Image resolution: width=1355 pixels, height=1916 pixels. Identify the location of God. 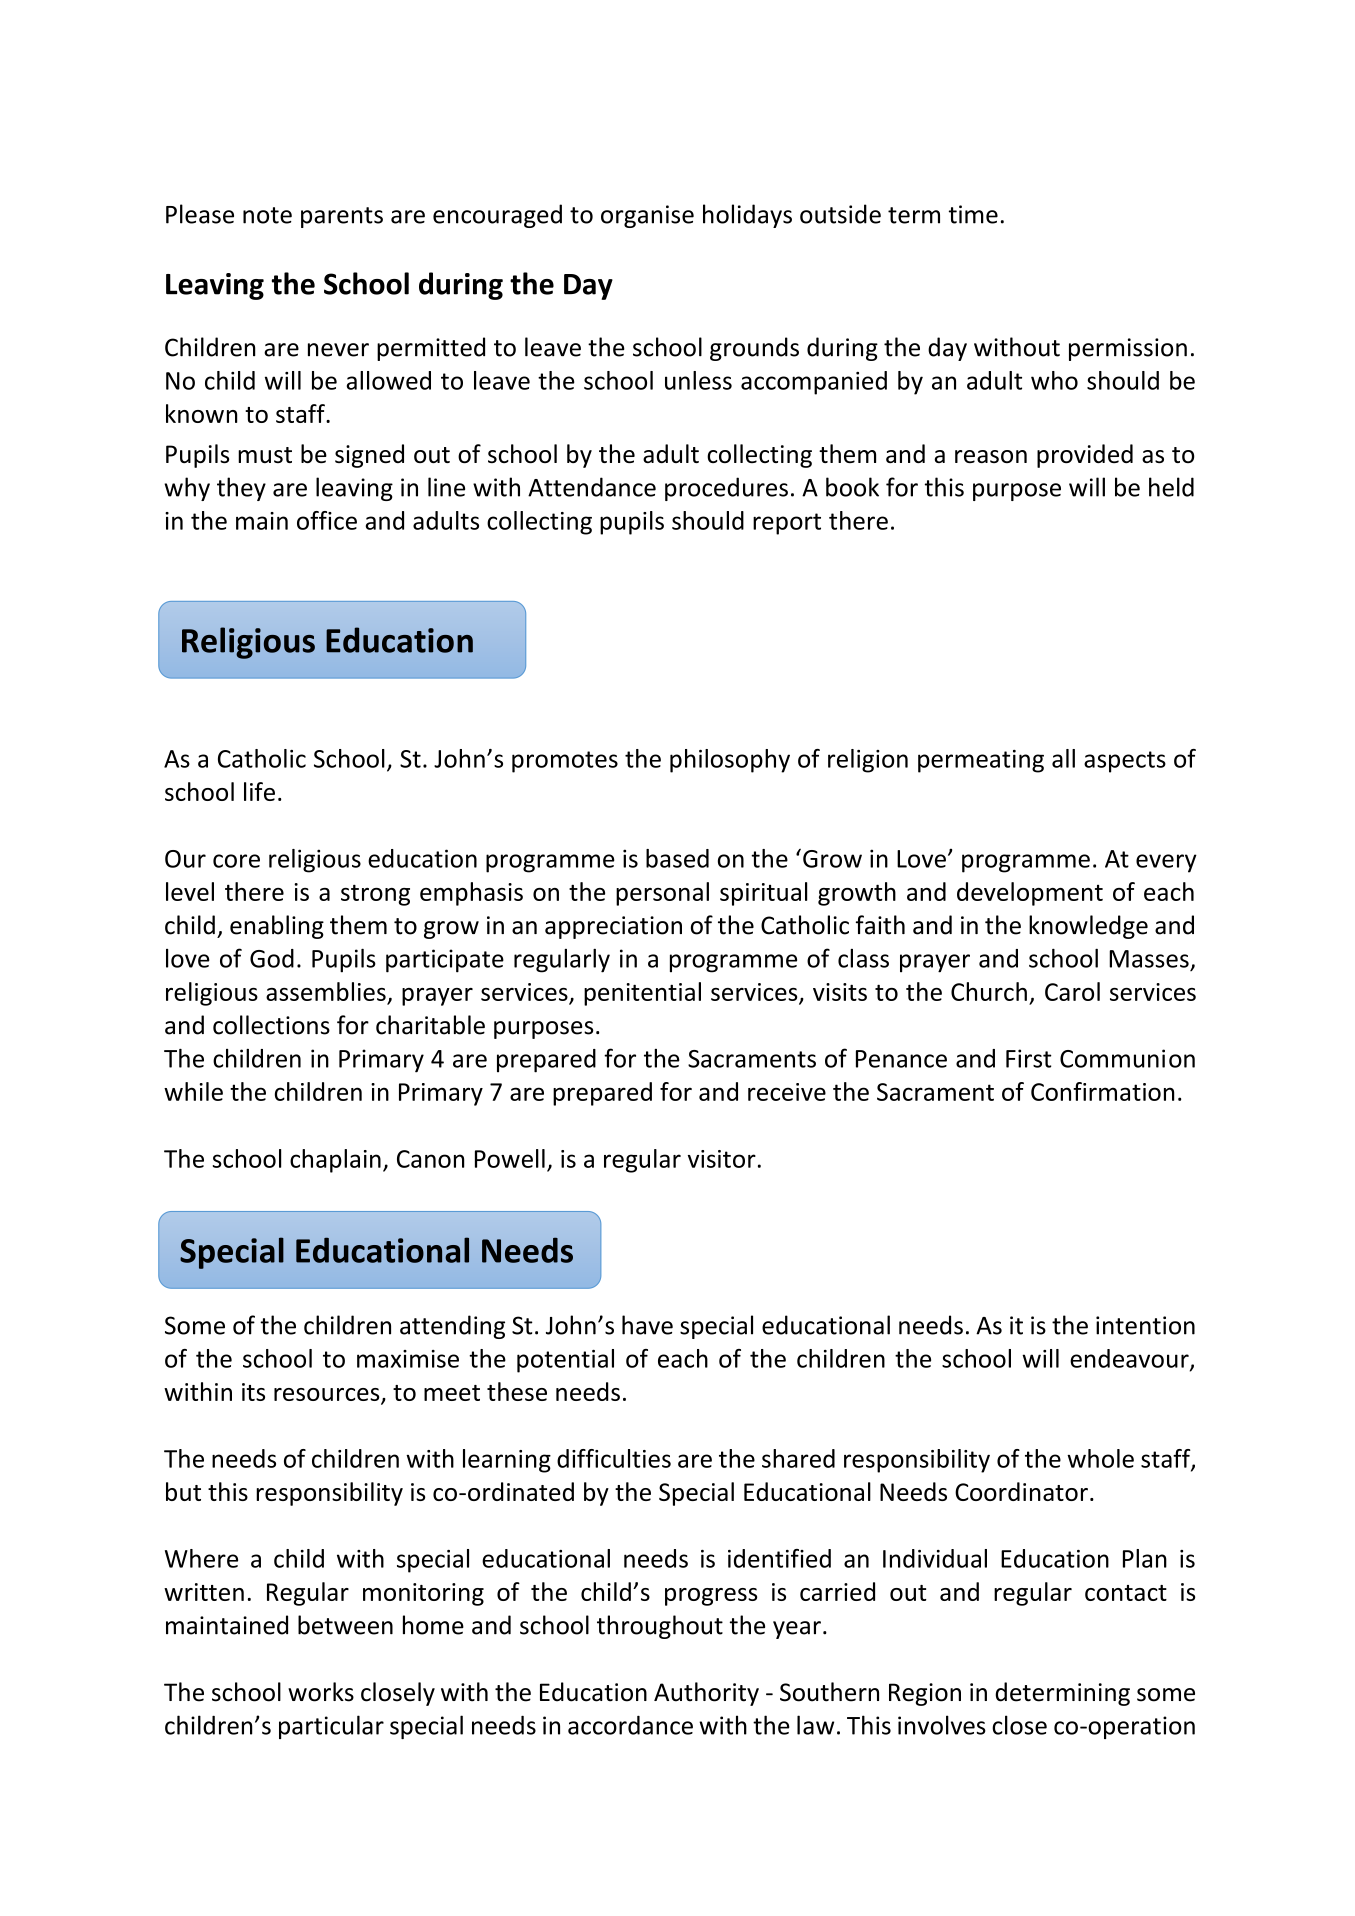
(272, 958).
